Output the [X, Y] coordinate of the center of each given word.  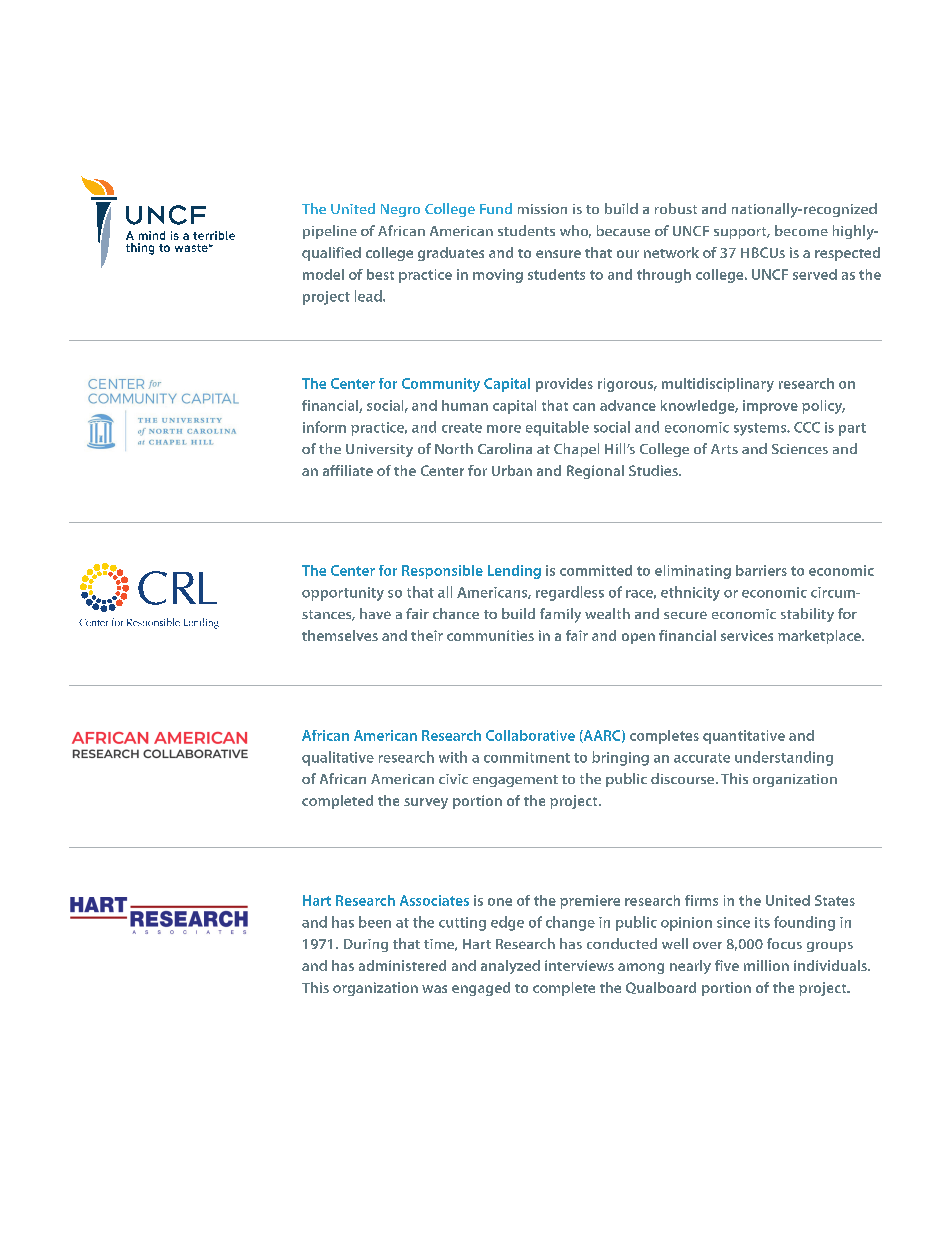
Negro [400, 210]
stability [807, 615]
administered [402, 965]
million [766, 965]
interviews [579, 965]
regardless [570, 593]
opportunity [343, 594]
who [575, 231]
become [801, 230]
